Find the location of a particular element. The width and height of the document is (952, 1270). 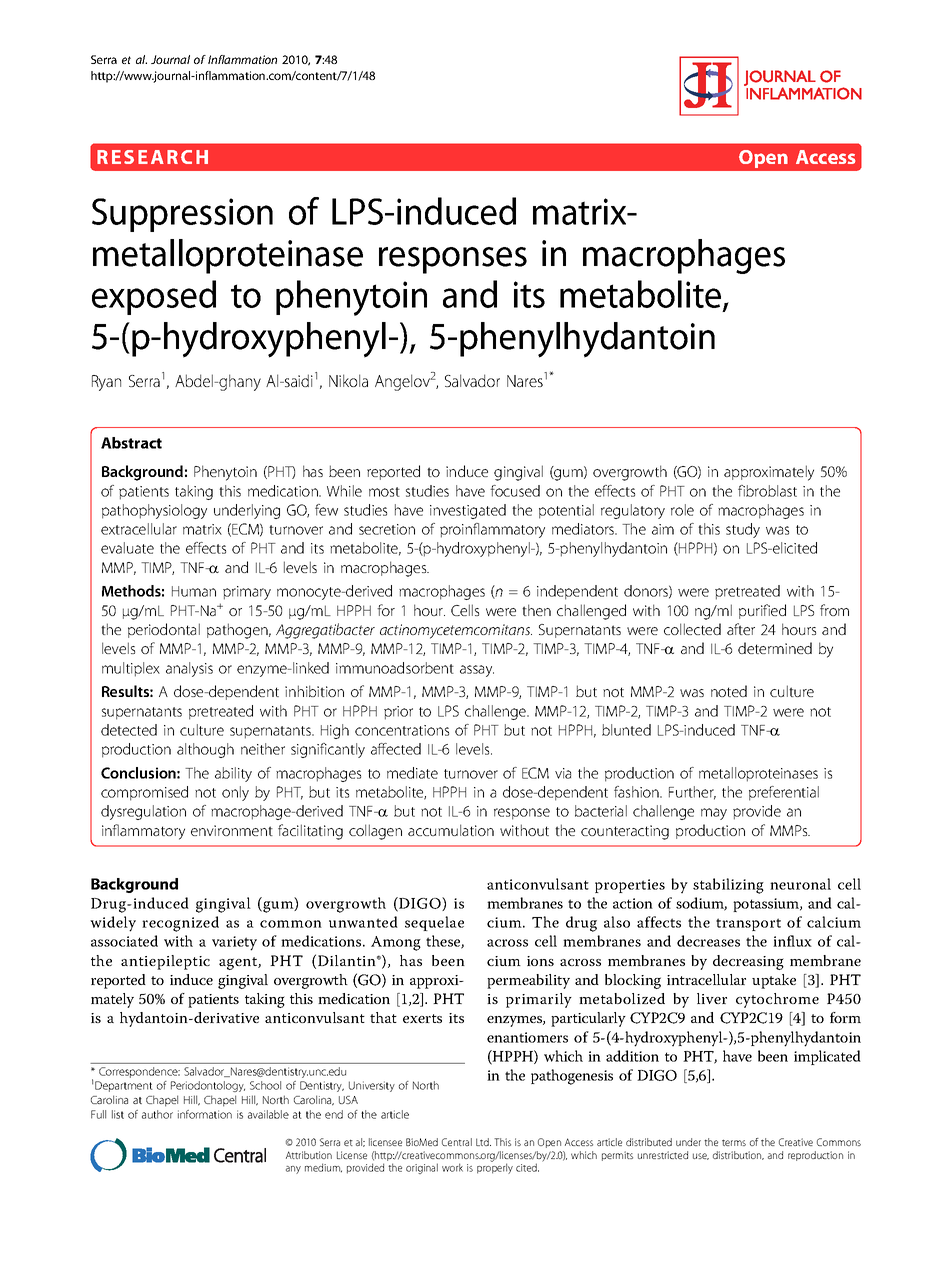

Nikola is located at coordinates (348, 380).
